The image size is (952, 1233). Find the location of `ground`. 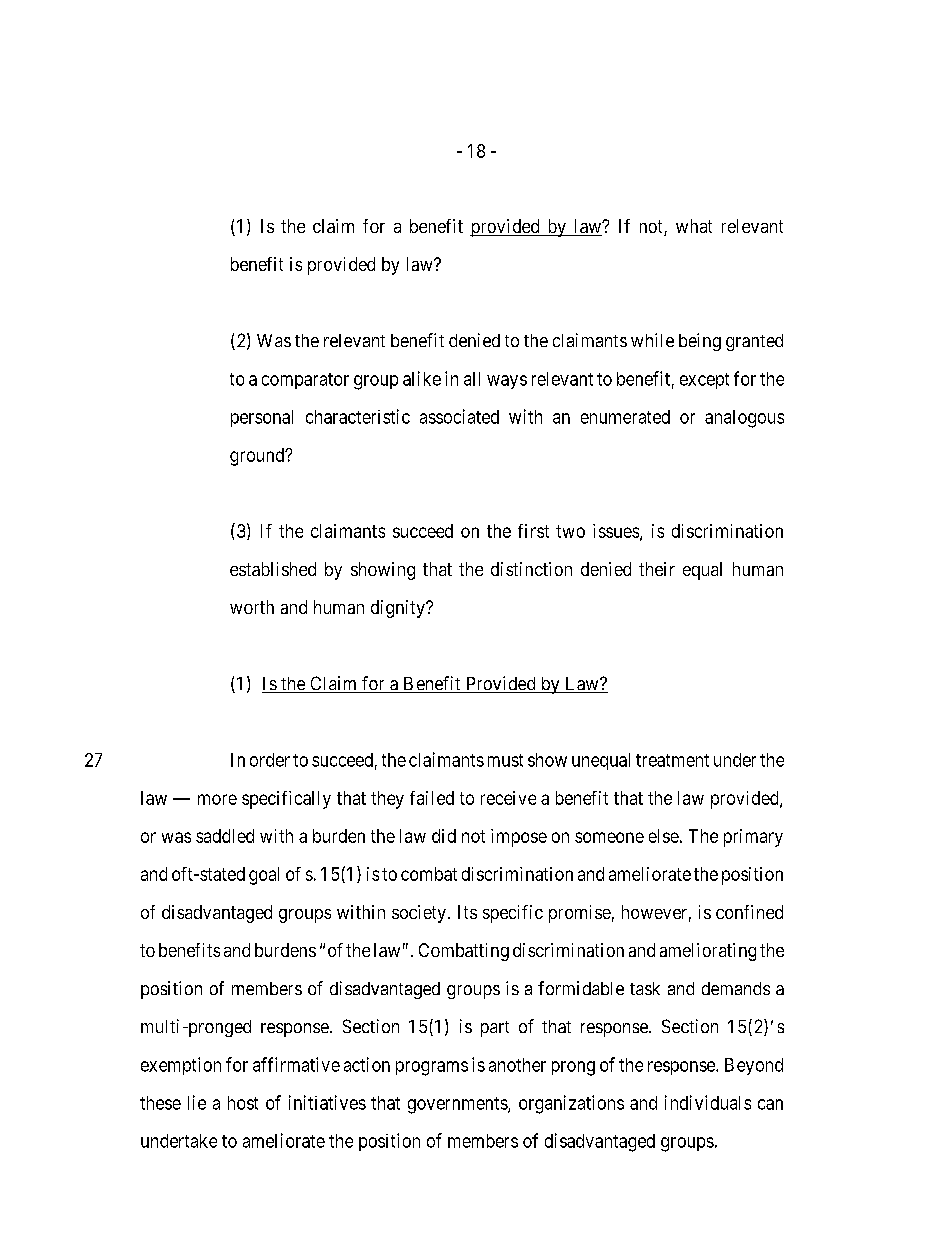

ground is located at coordinates (258, 457).
